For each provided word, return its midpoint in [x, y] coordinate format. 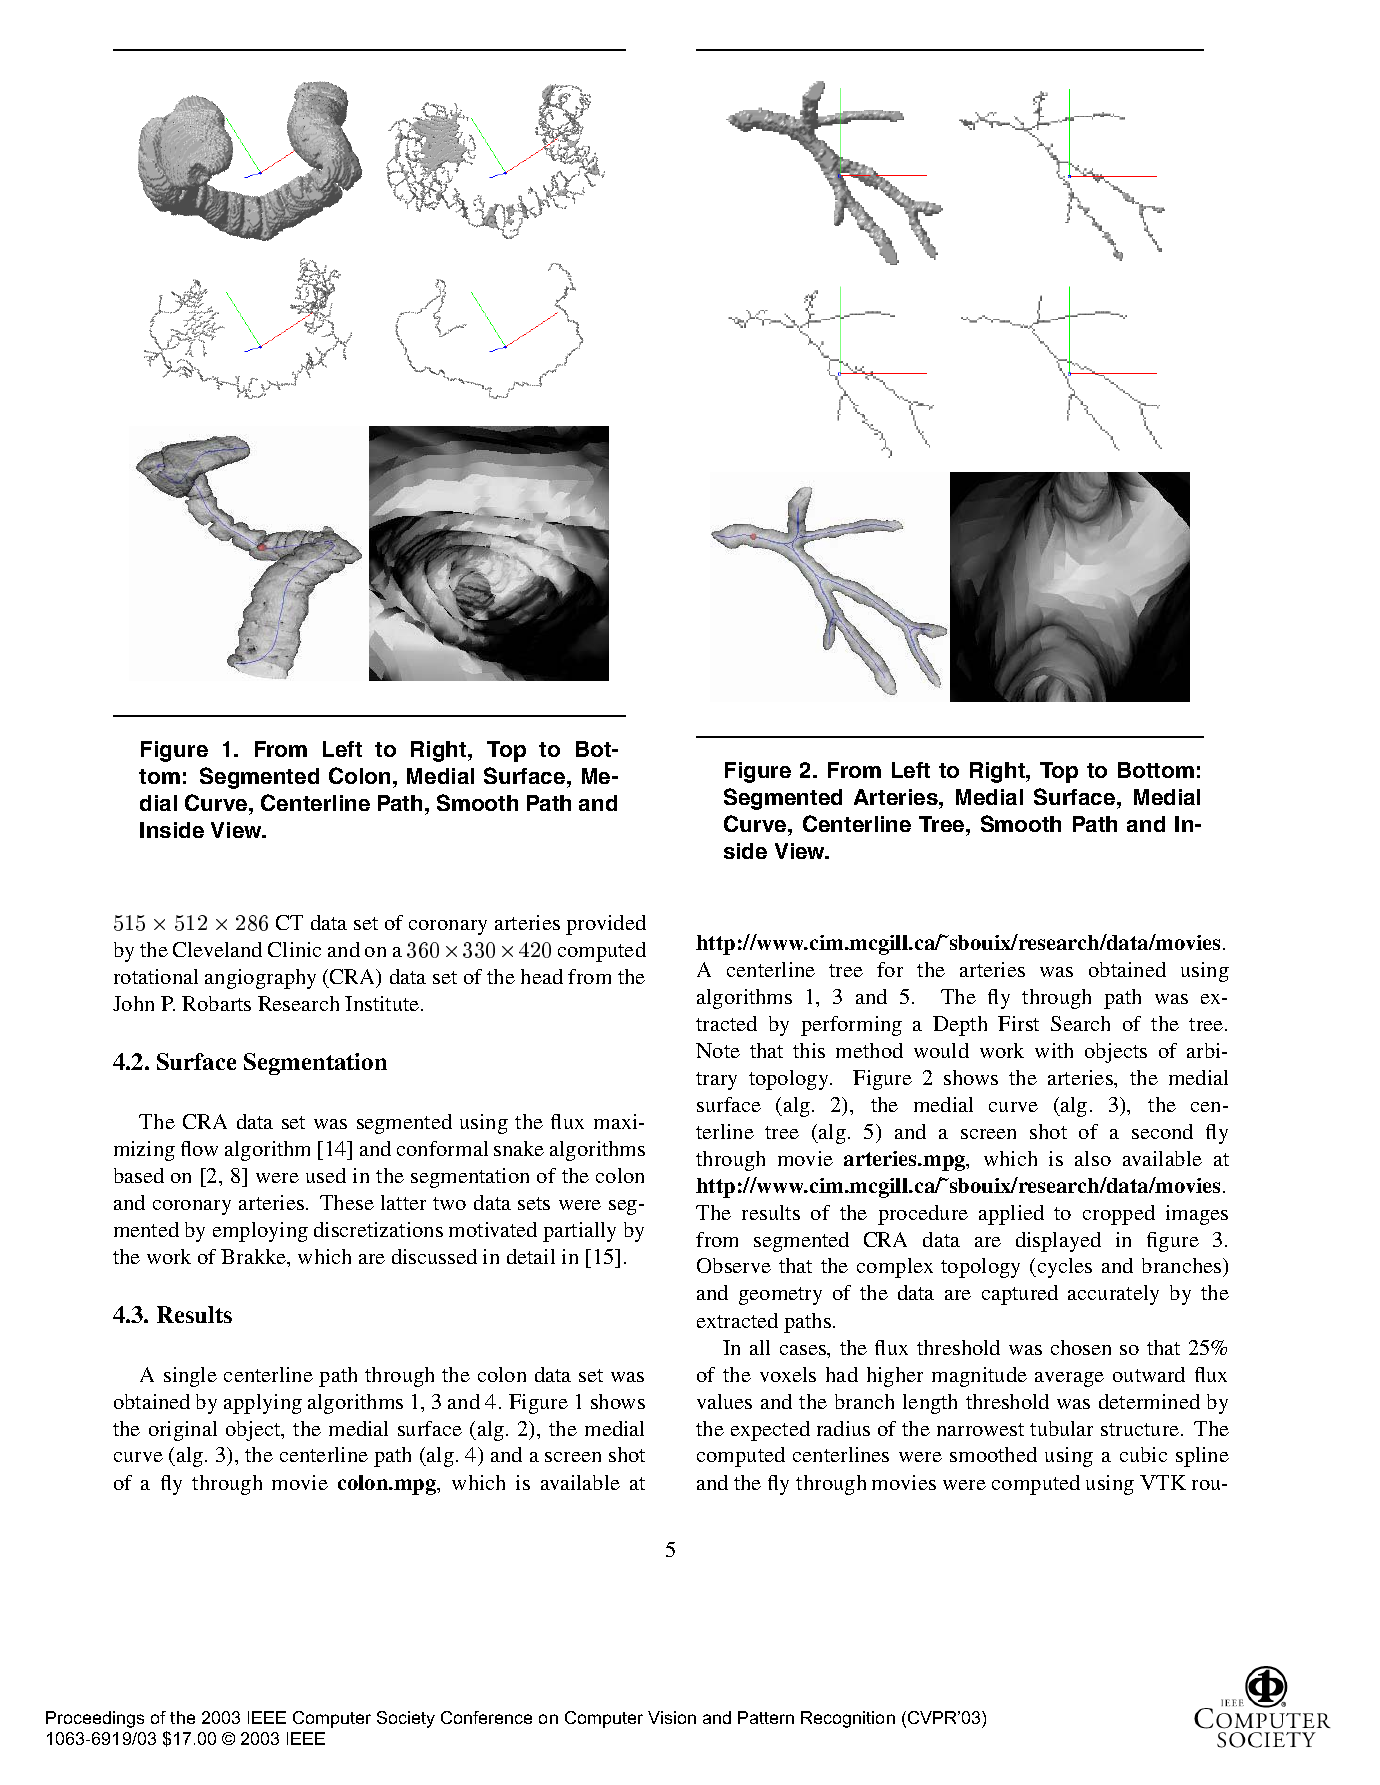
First [1018, 1023]
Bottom [1156, 770]
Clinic [294, 949]
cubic [1143, 1454]
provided [606, 925]
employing [260, 1232]
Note [718, 1050]
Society [406, 1719]
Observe [734, 1265]
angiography [260, 979]
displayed [1058, 1242]
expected [770, 1431]
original [183, 1431]
